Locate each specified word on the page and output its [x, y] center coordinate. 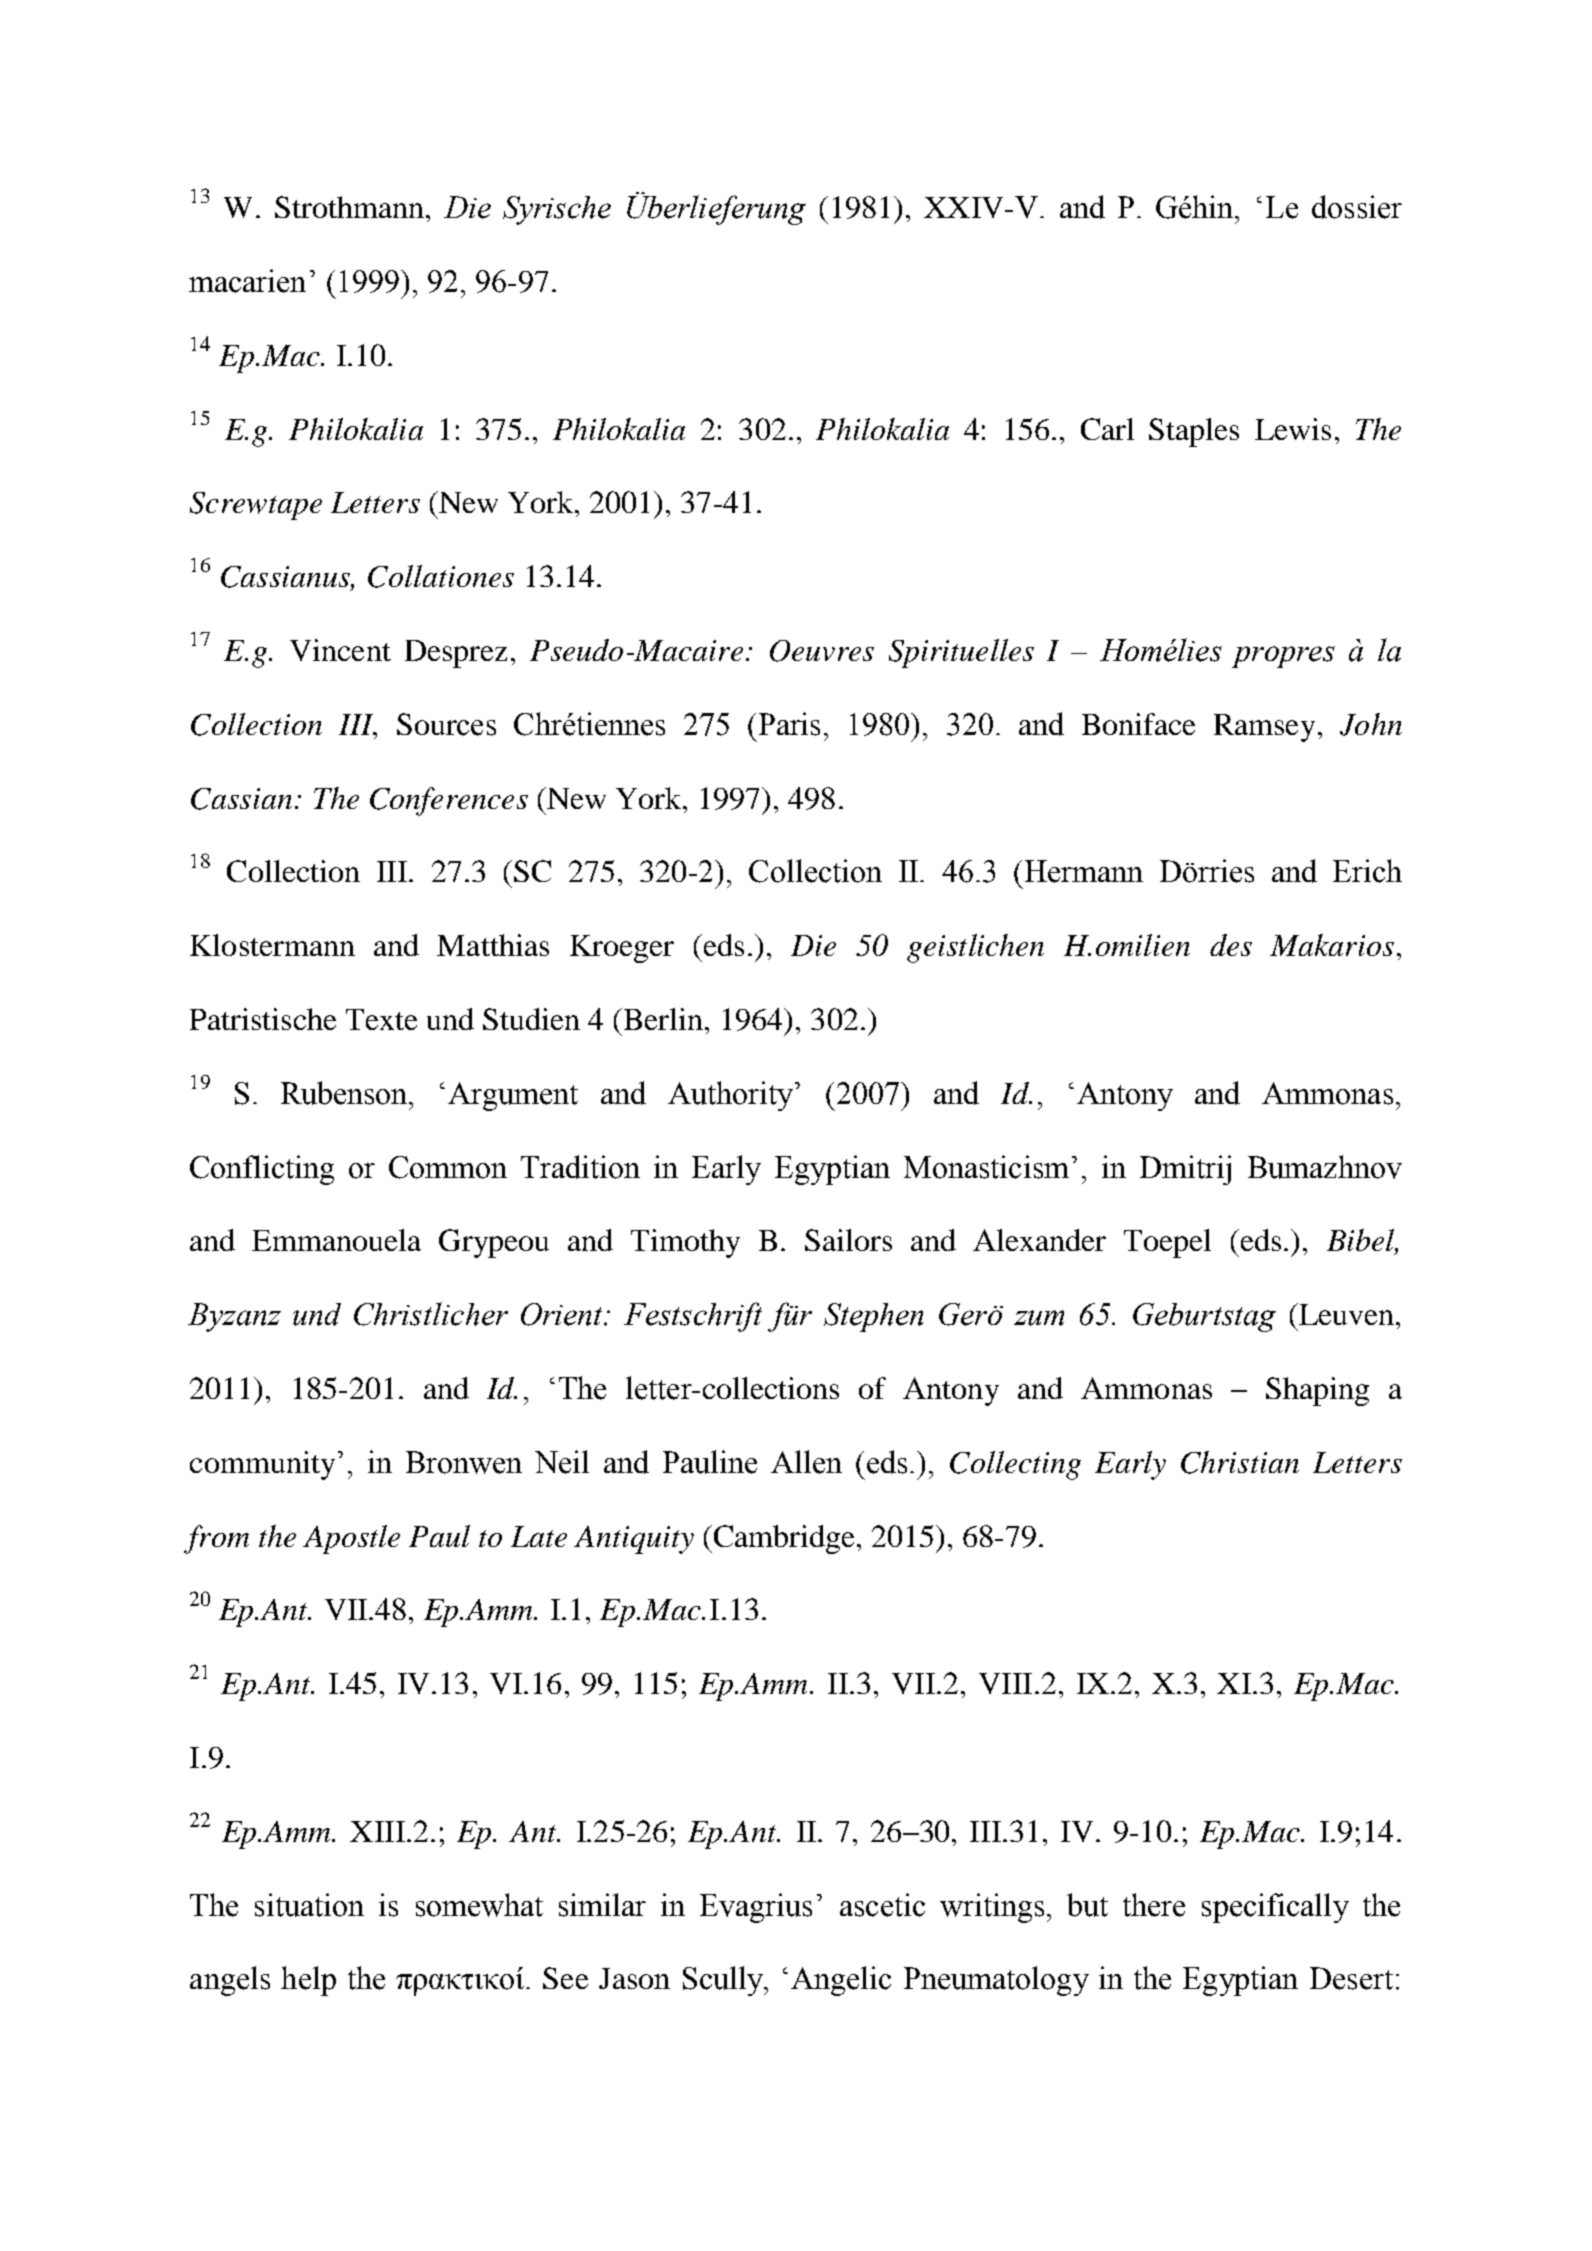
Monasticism [986, 1167]
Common [448, 1167]
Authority [732, 1096]
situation [309, 1905]
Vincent [340, 650]
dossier [1357, 207]
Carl [1107, 429]
